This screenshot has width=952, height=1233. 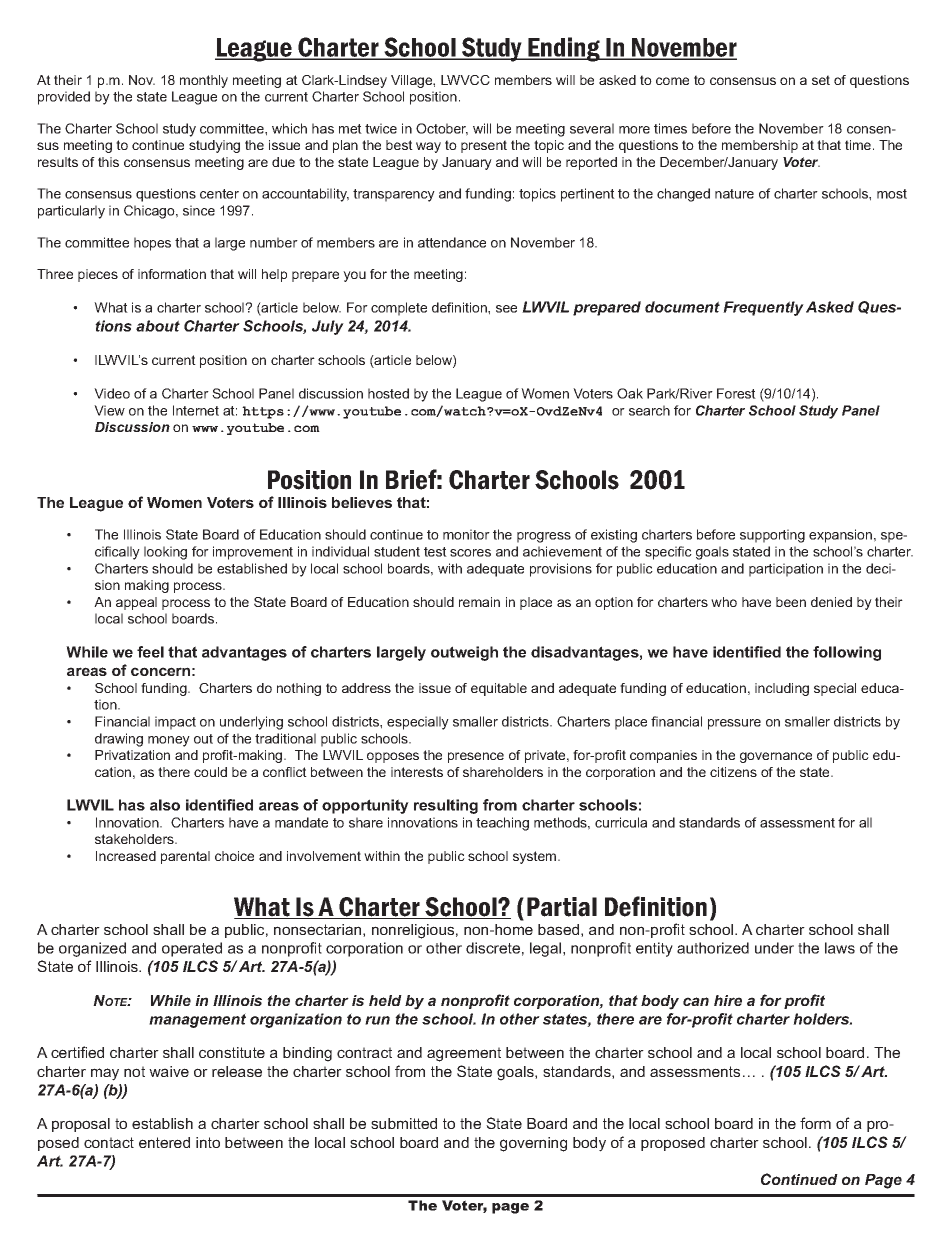 What do you see at coordinates (204, 81) in the screenshot?
I see `monthly` at bounding box center [204, 81].
